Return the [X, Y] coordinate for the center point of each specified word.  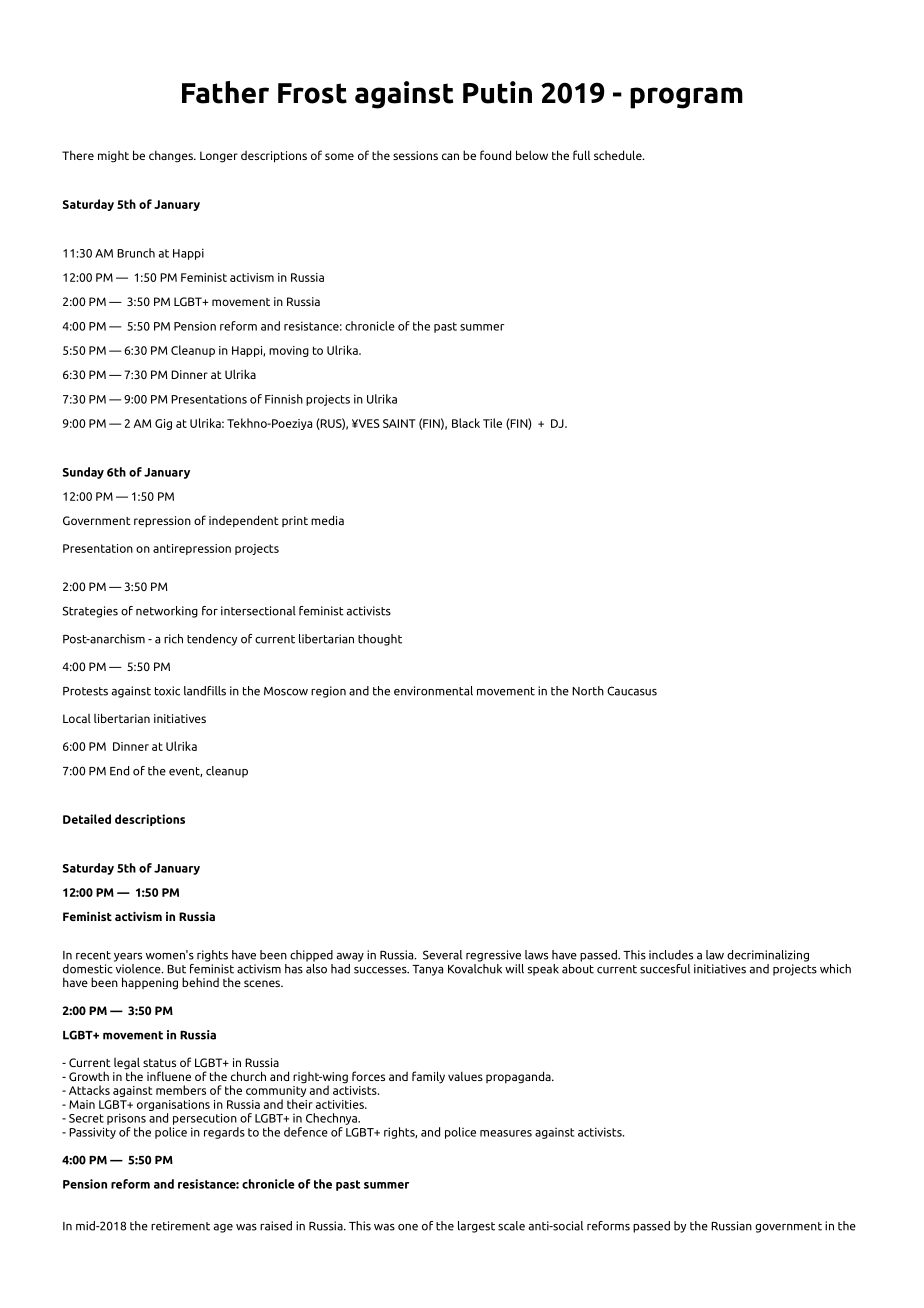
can [450, 156]
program [686, 98]
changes [172, 157]
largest [476, 1227]
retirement [180, 1226]
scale [511, 1226]
